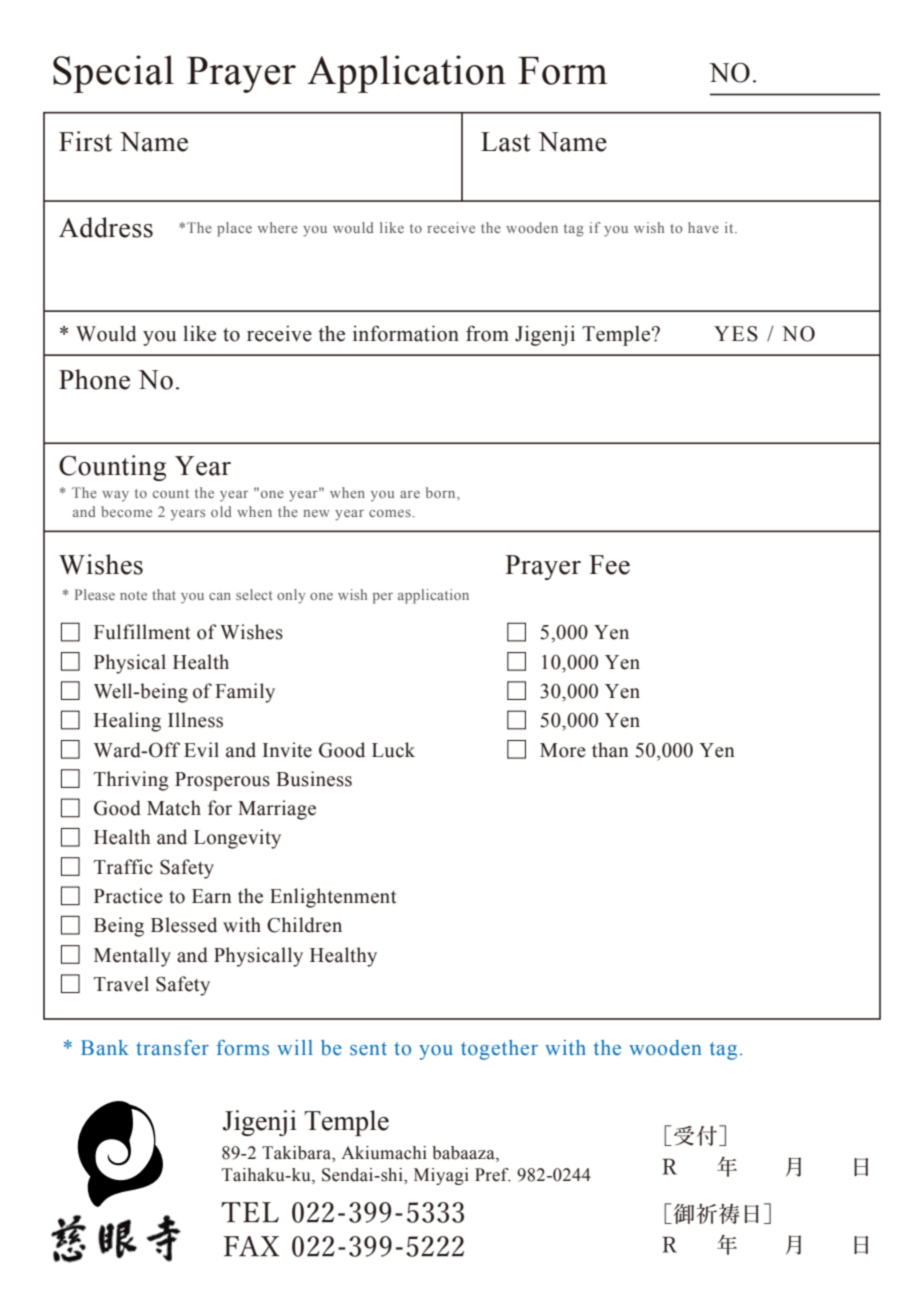 Image resolution: width=924 pixels, height=1308 pixels. Describe the element at coordinates (609, 565) in the document. I see `Fee` at that location.
